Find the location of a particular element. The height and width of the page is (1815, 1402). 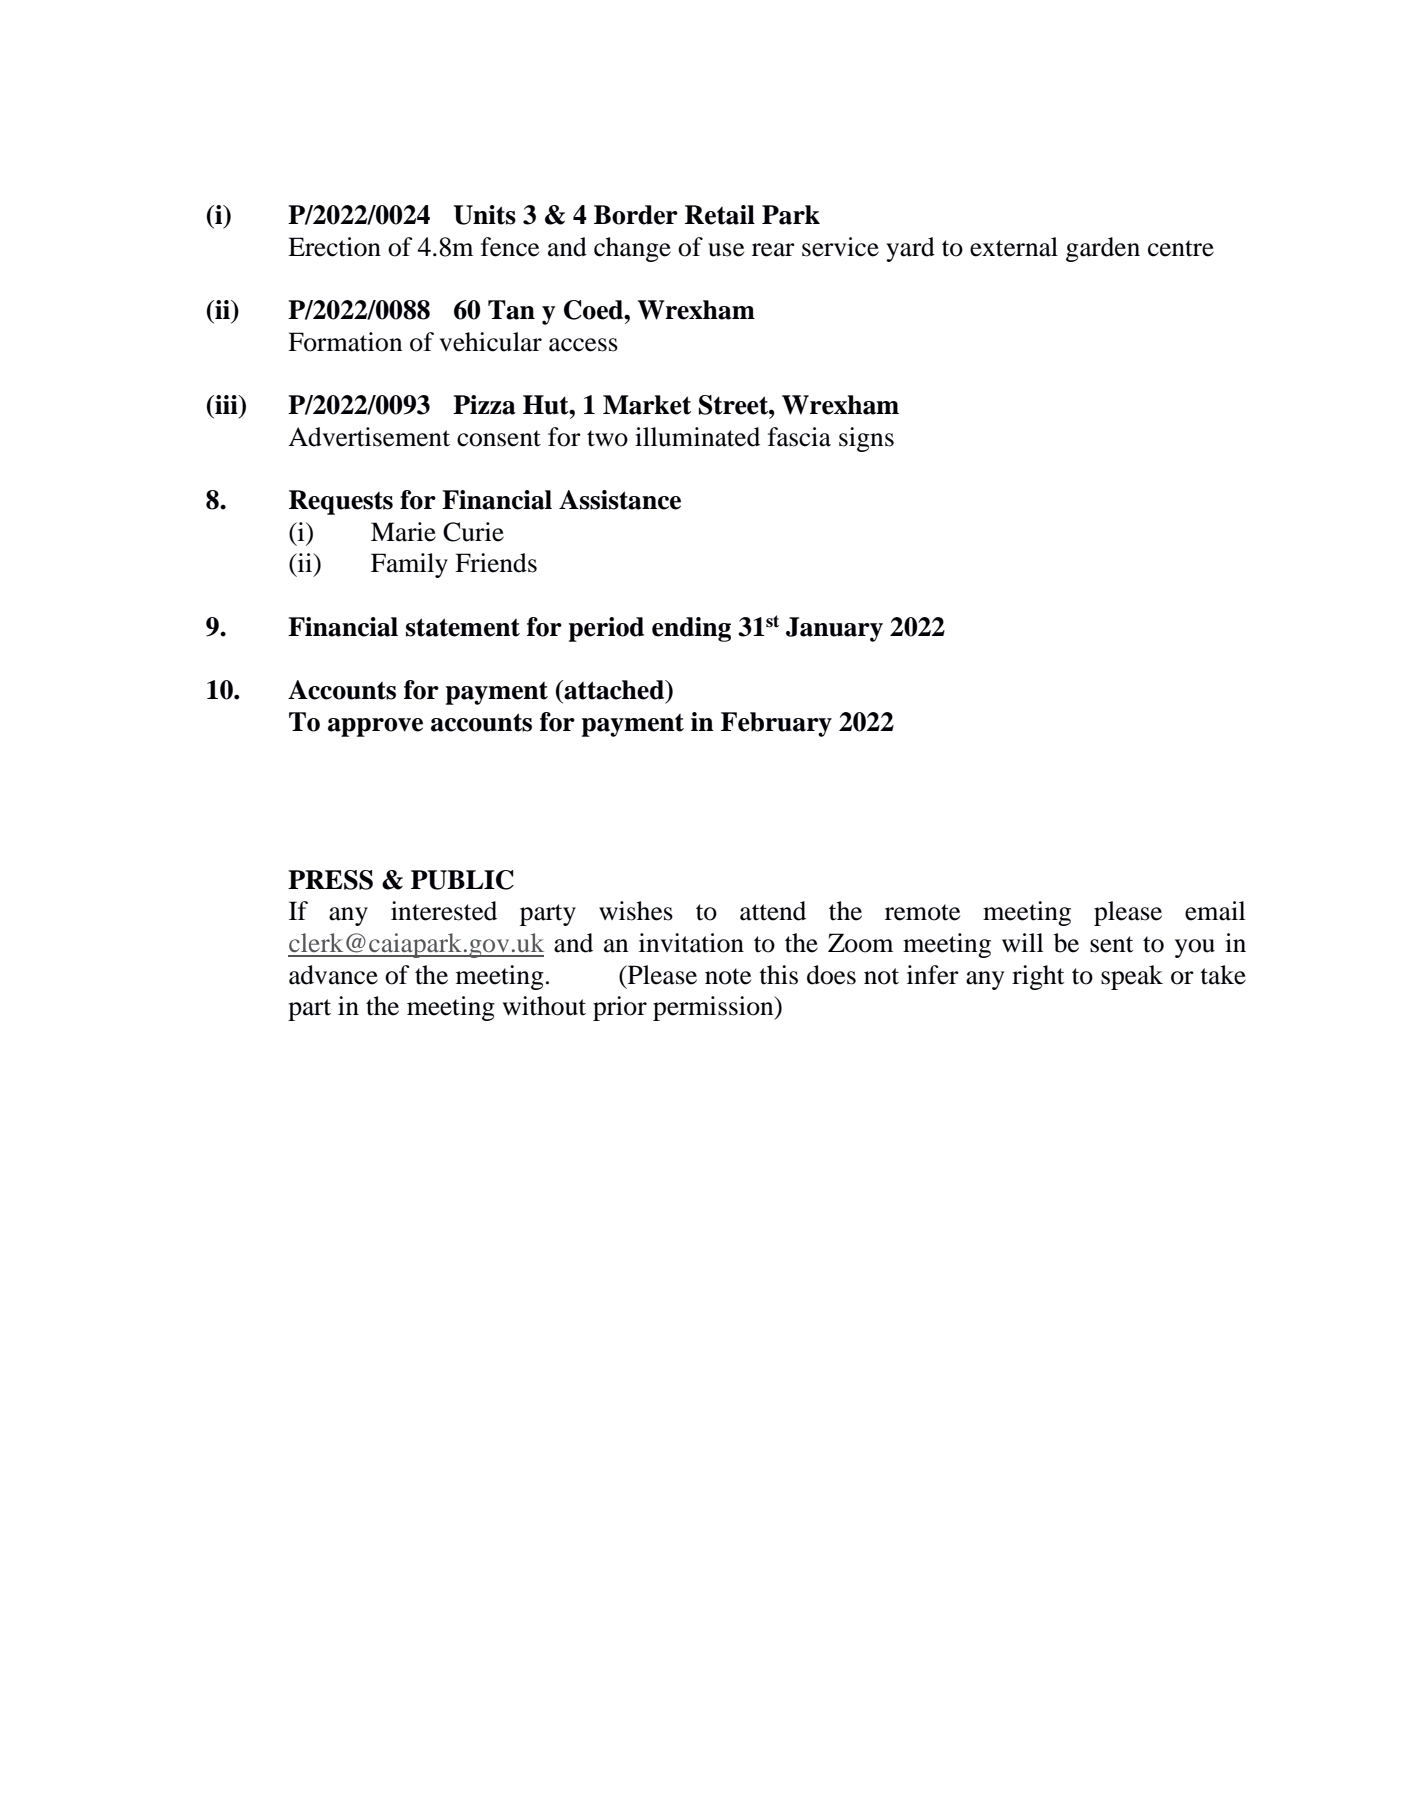

note is located at coordinates (728, 976).
